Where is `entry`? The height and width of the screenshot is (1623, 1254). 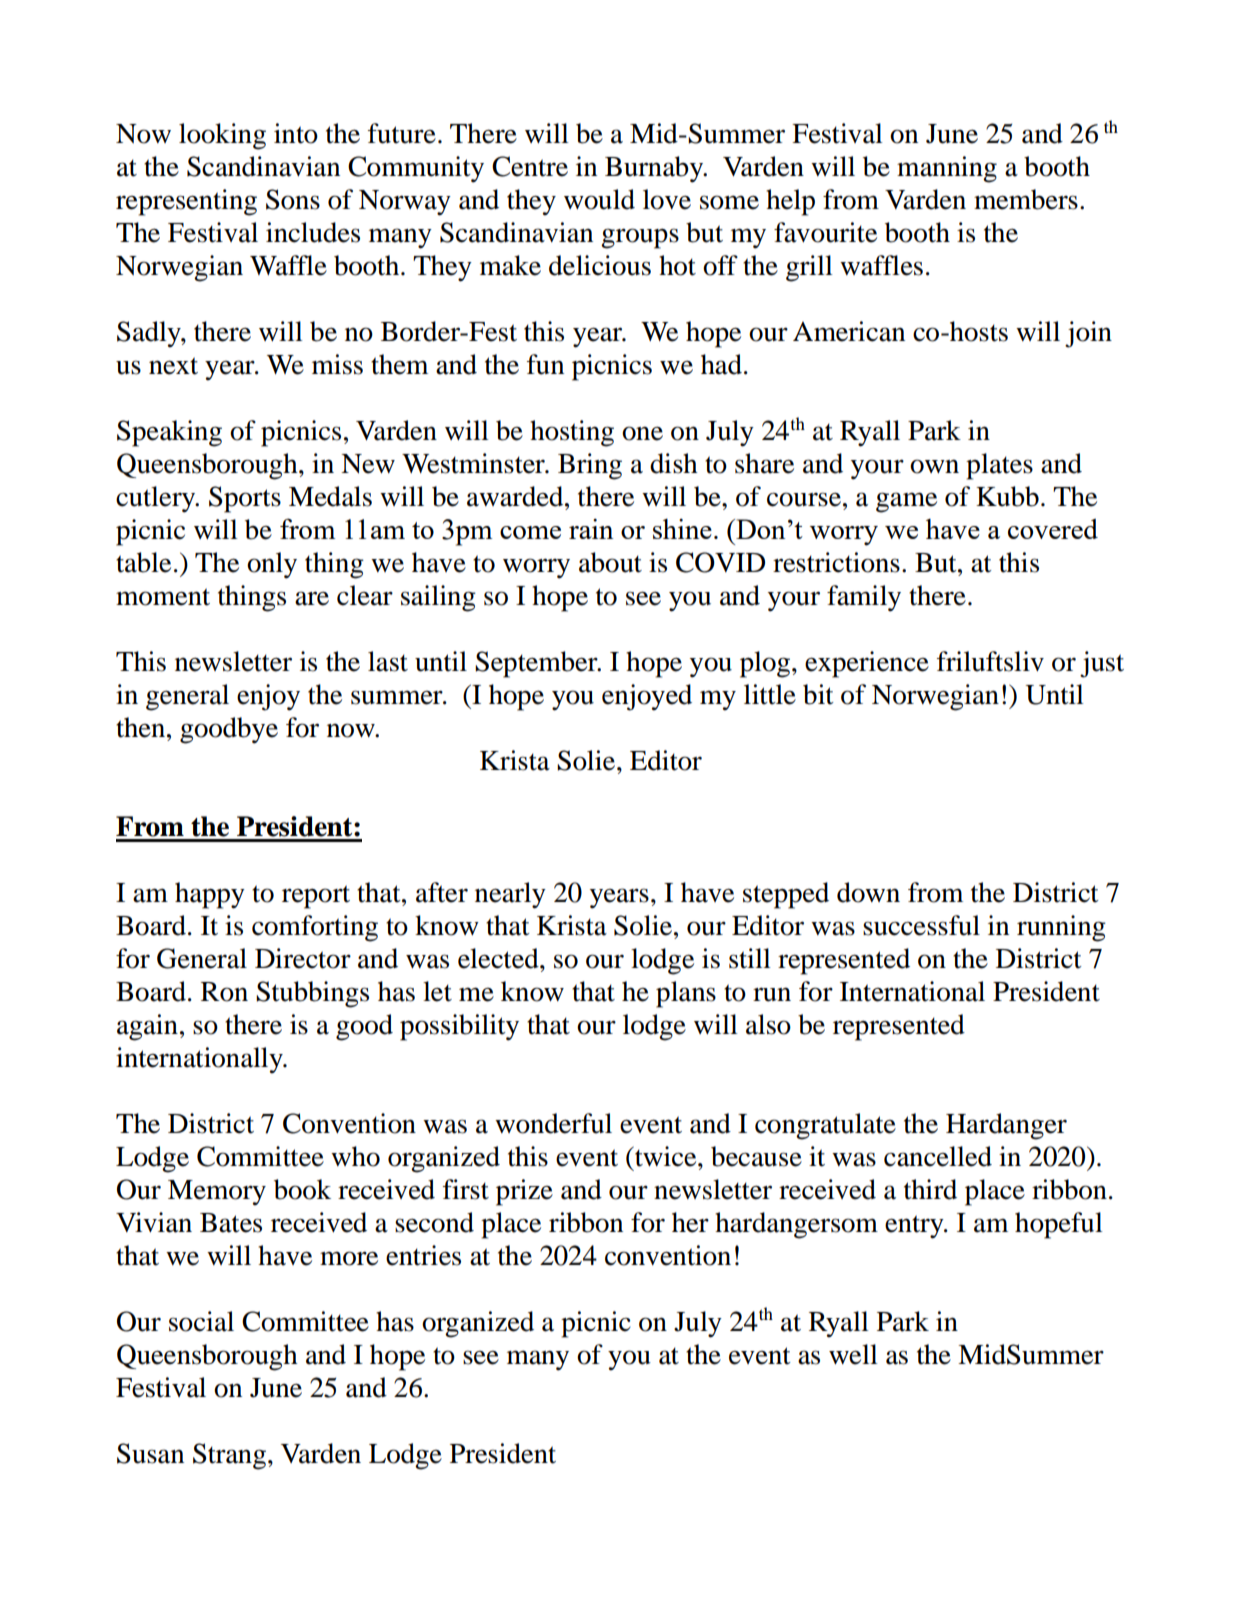 entry is located at coordinates (915, 1227).
